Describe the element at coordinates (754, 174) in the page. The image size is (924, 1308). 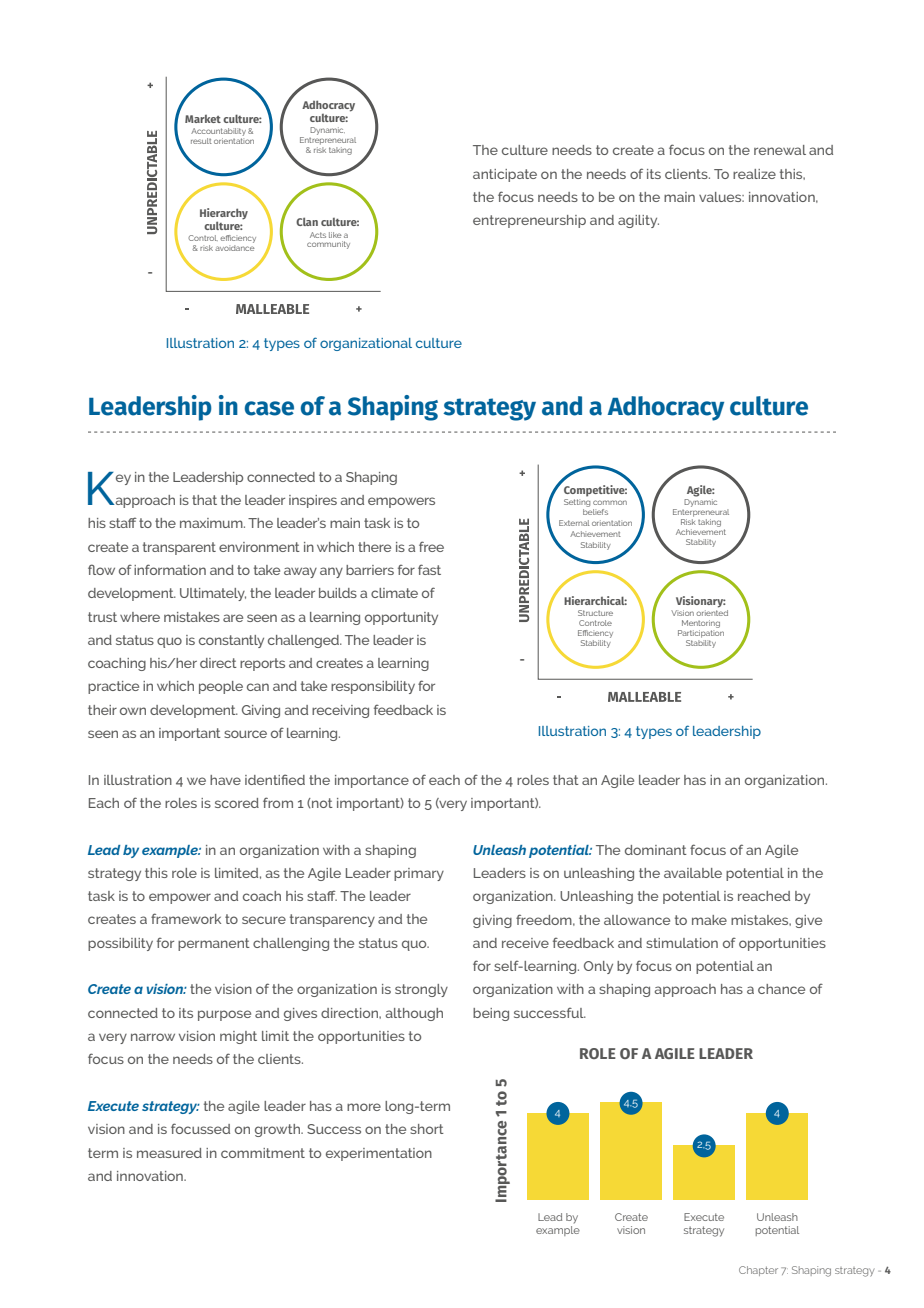
I see `realize` at that location.
